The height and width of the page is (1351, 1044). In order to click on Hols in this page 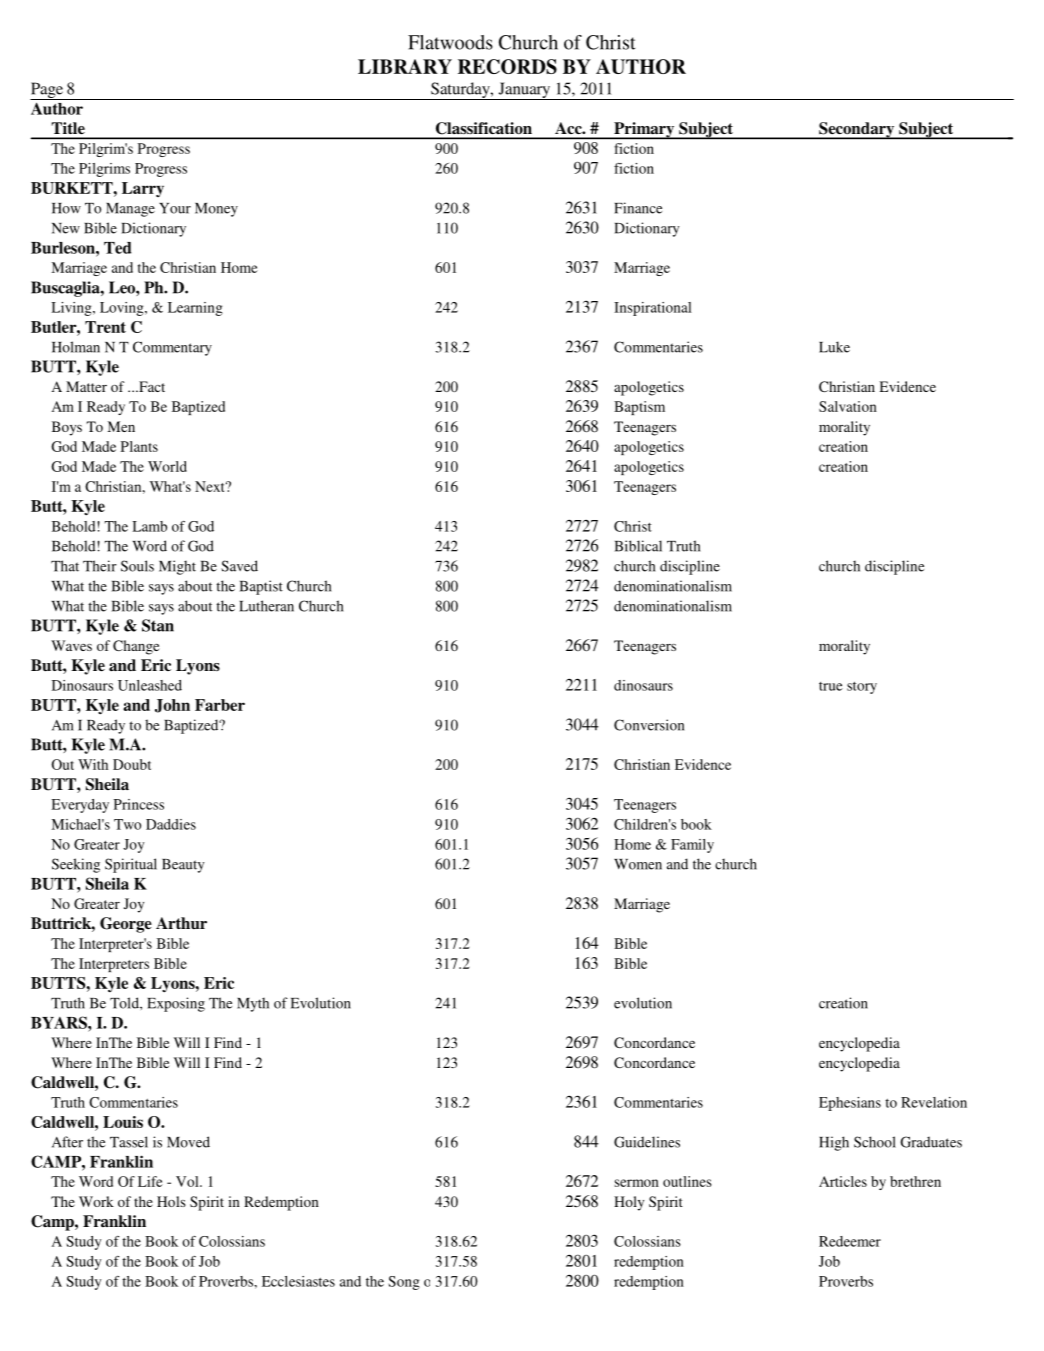, I will do `click(171, 1201)`.
